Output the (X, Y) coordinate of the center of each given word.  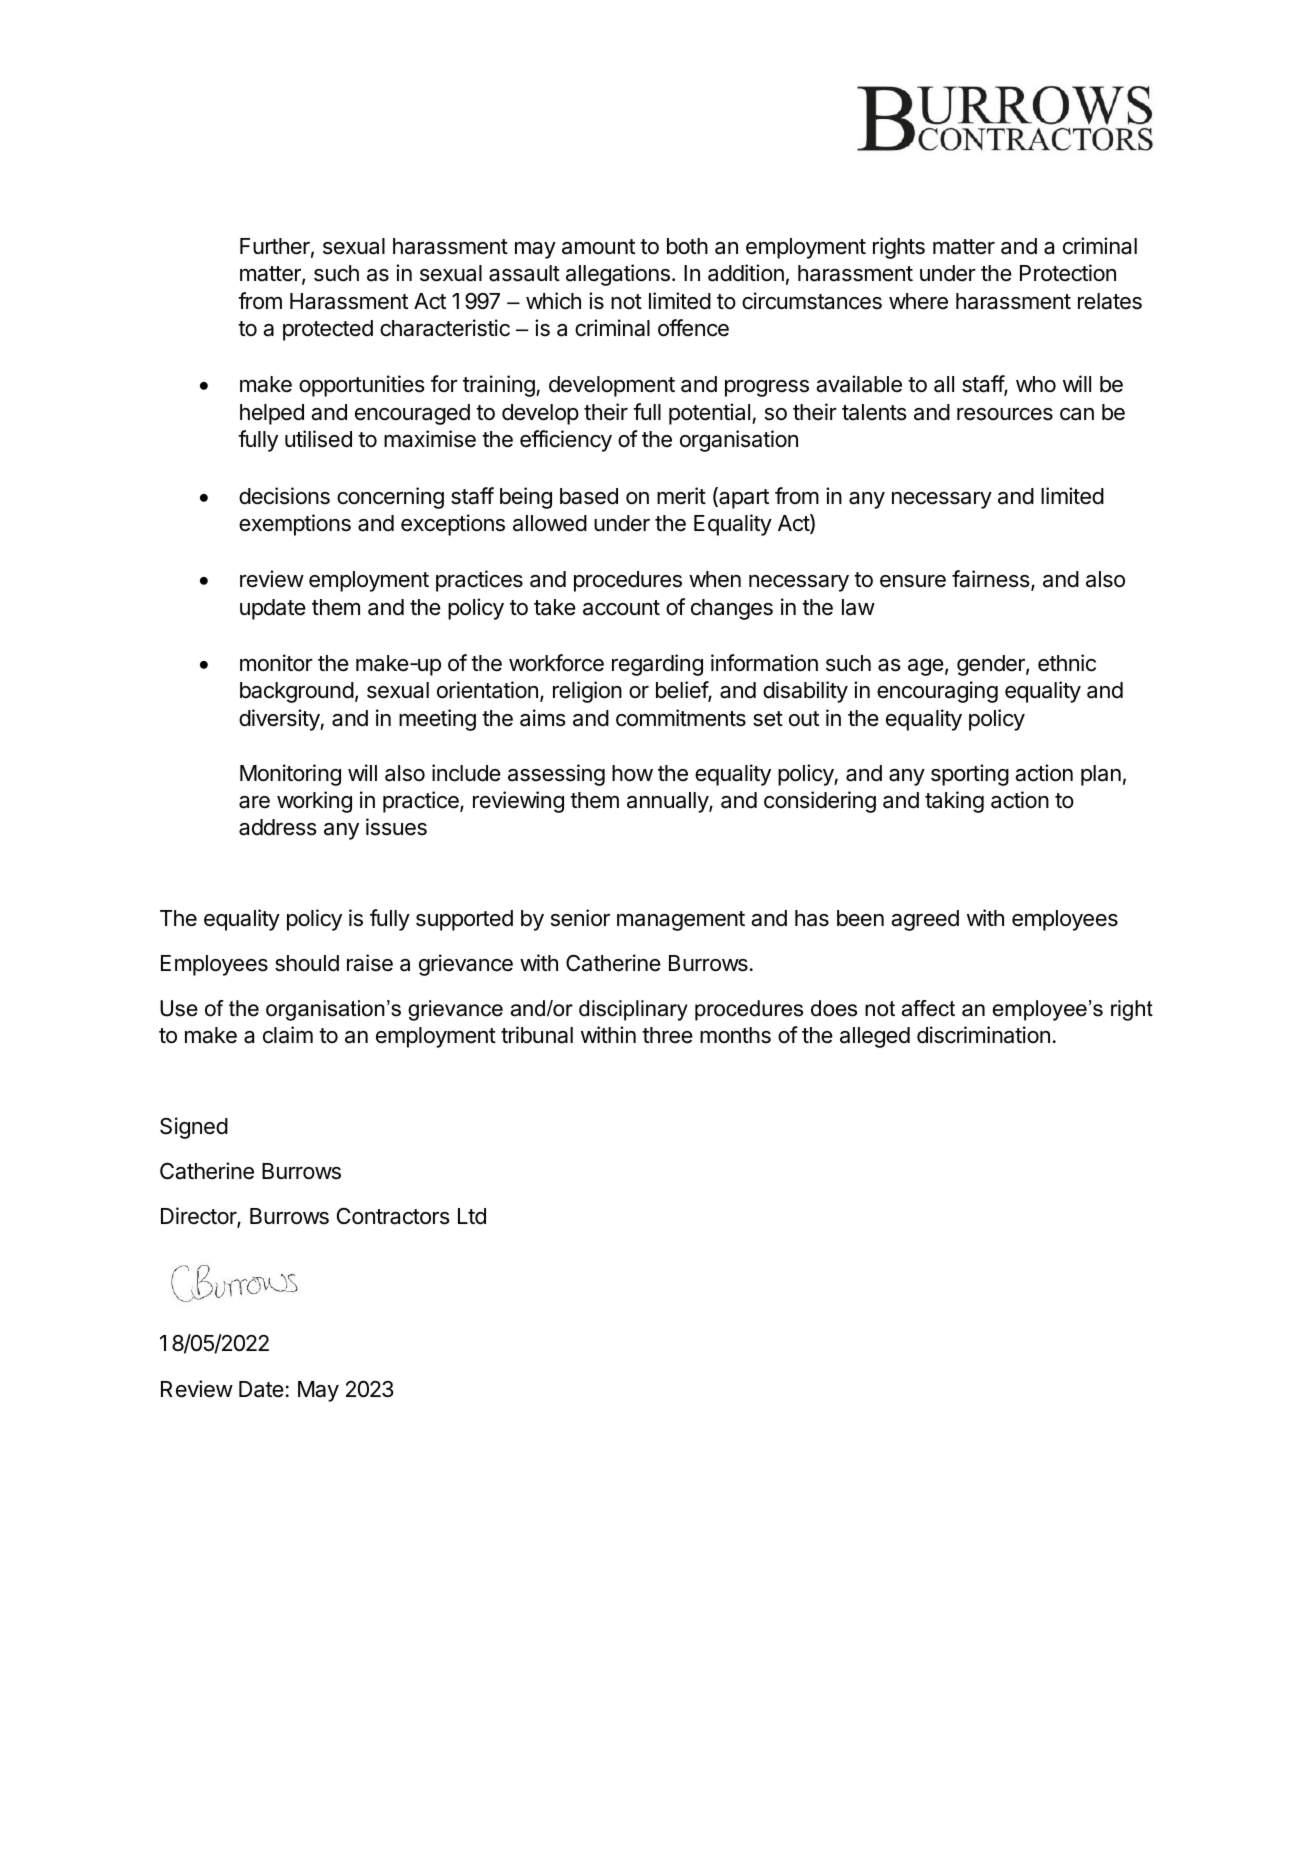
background (297, 692)
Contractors (393, 1216)
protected (328, 330)
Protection (1068, 273)
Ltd (472, 1216)
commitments (681, 718)
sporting (970, 775)
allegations (618, 275)
